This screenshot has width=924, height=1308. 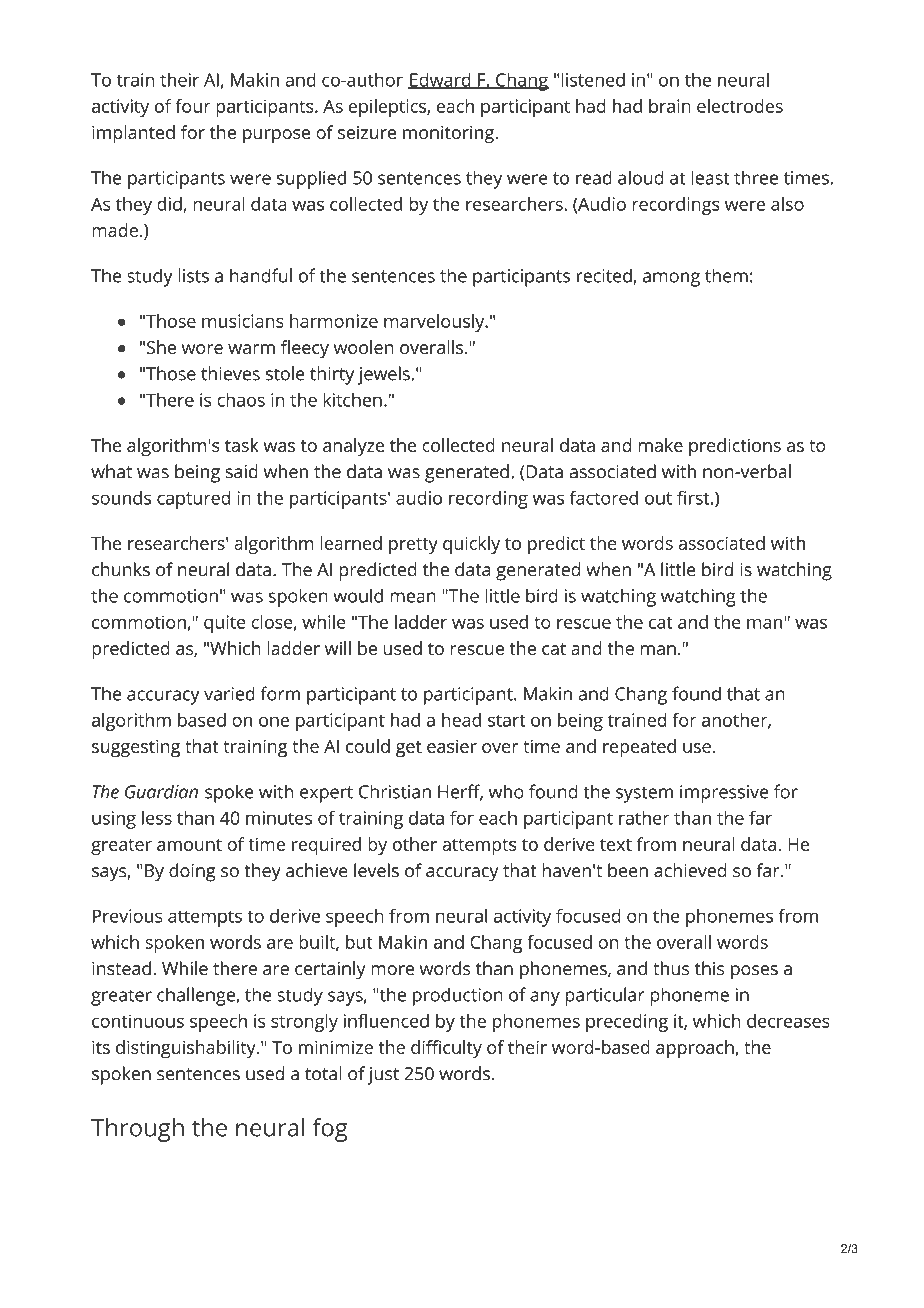 I want to click on difficulty, so click(x=446, y=1049).
